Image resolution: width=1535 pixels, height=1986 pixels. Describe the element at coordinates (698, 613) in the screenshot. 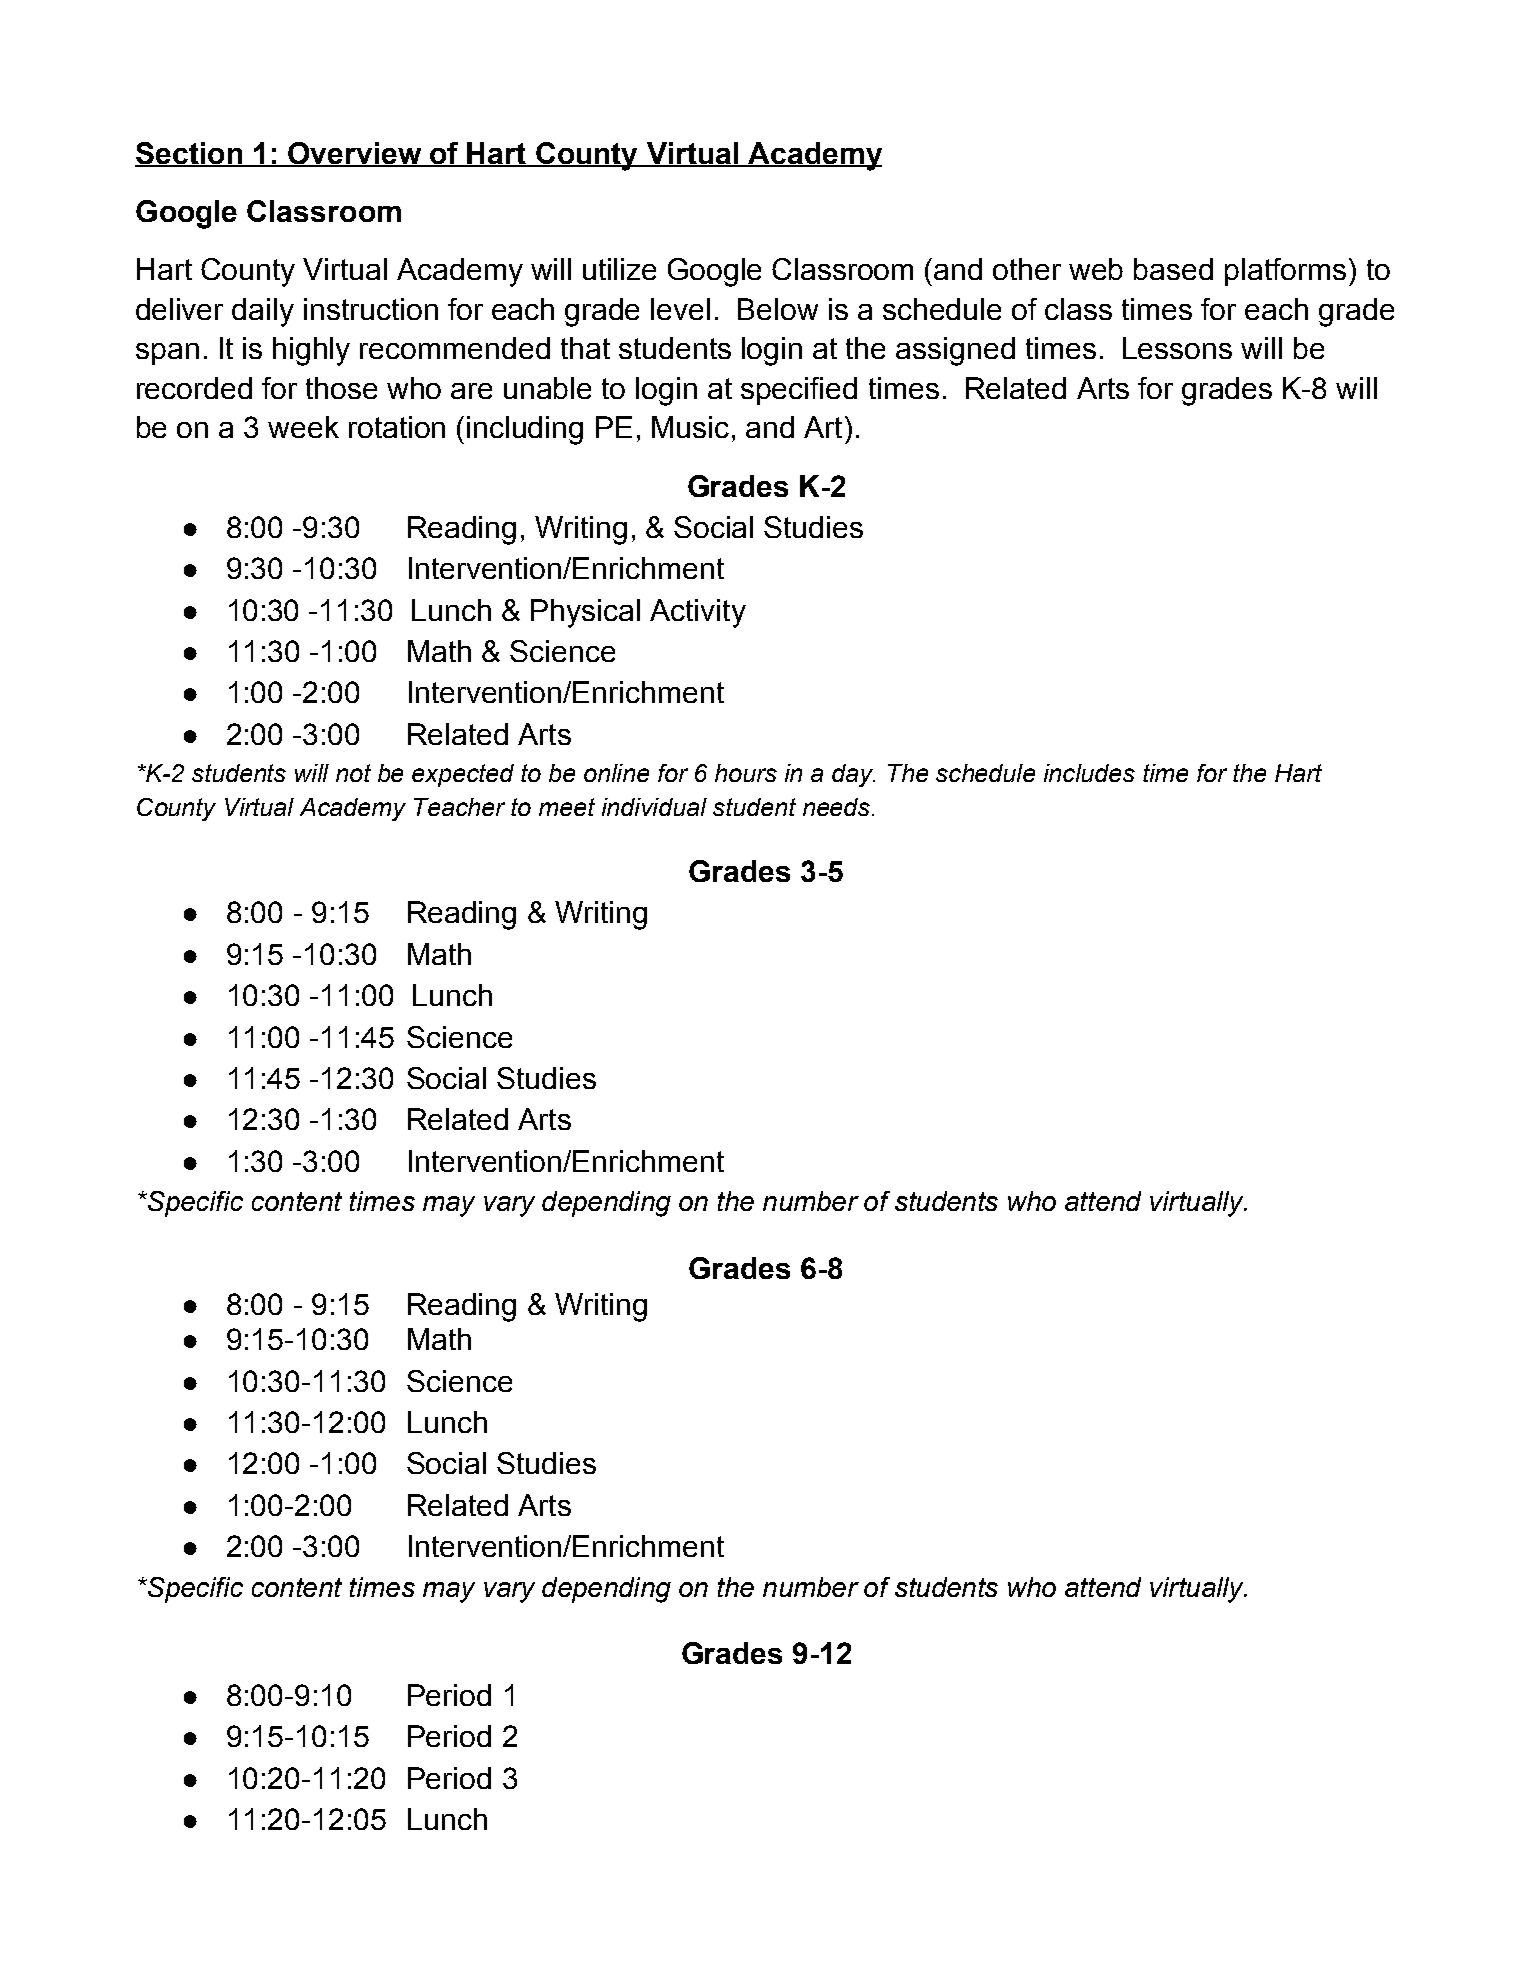

I see `Activity` at that location.
